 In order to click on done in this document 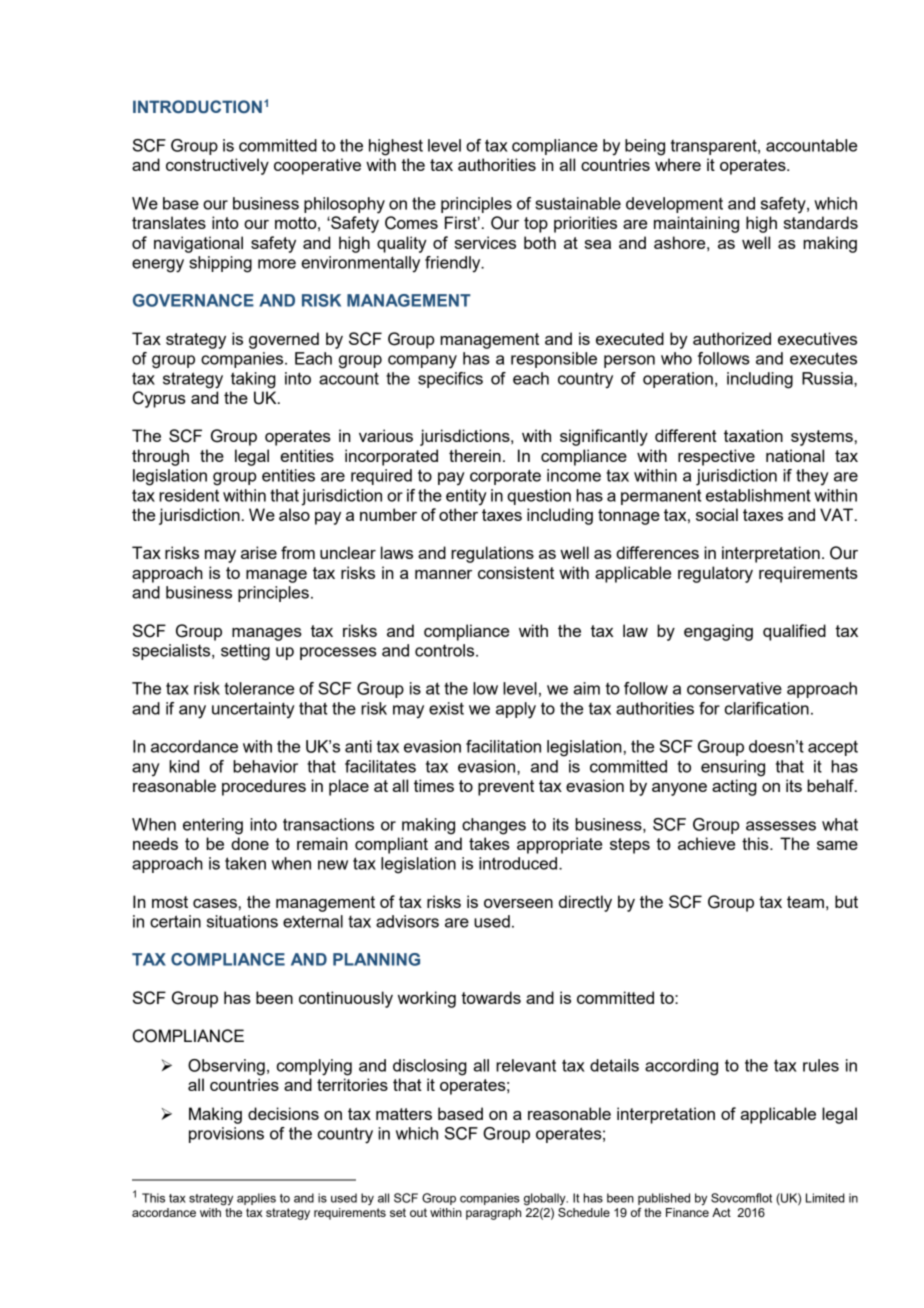, I will do `click(250, 843)`.
